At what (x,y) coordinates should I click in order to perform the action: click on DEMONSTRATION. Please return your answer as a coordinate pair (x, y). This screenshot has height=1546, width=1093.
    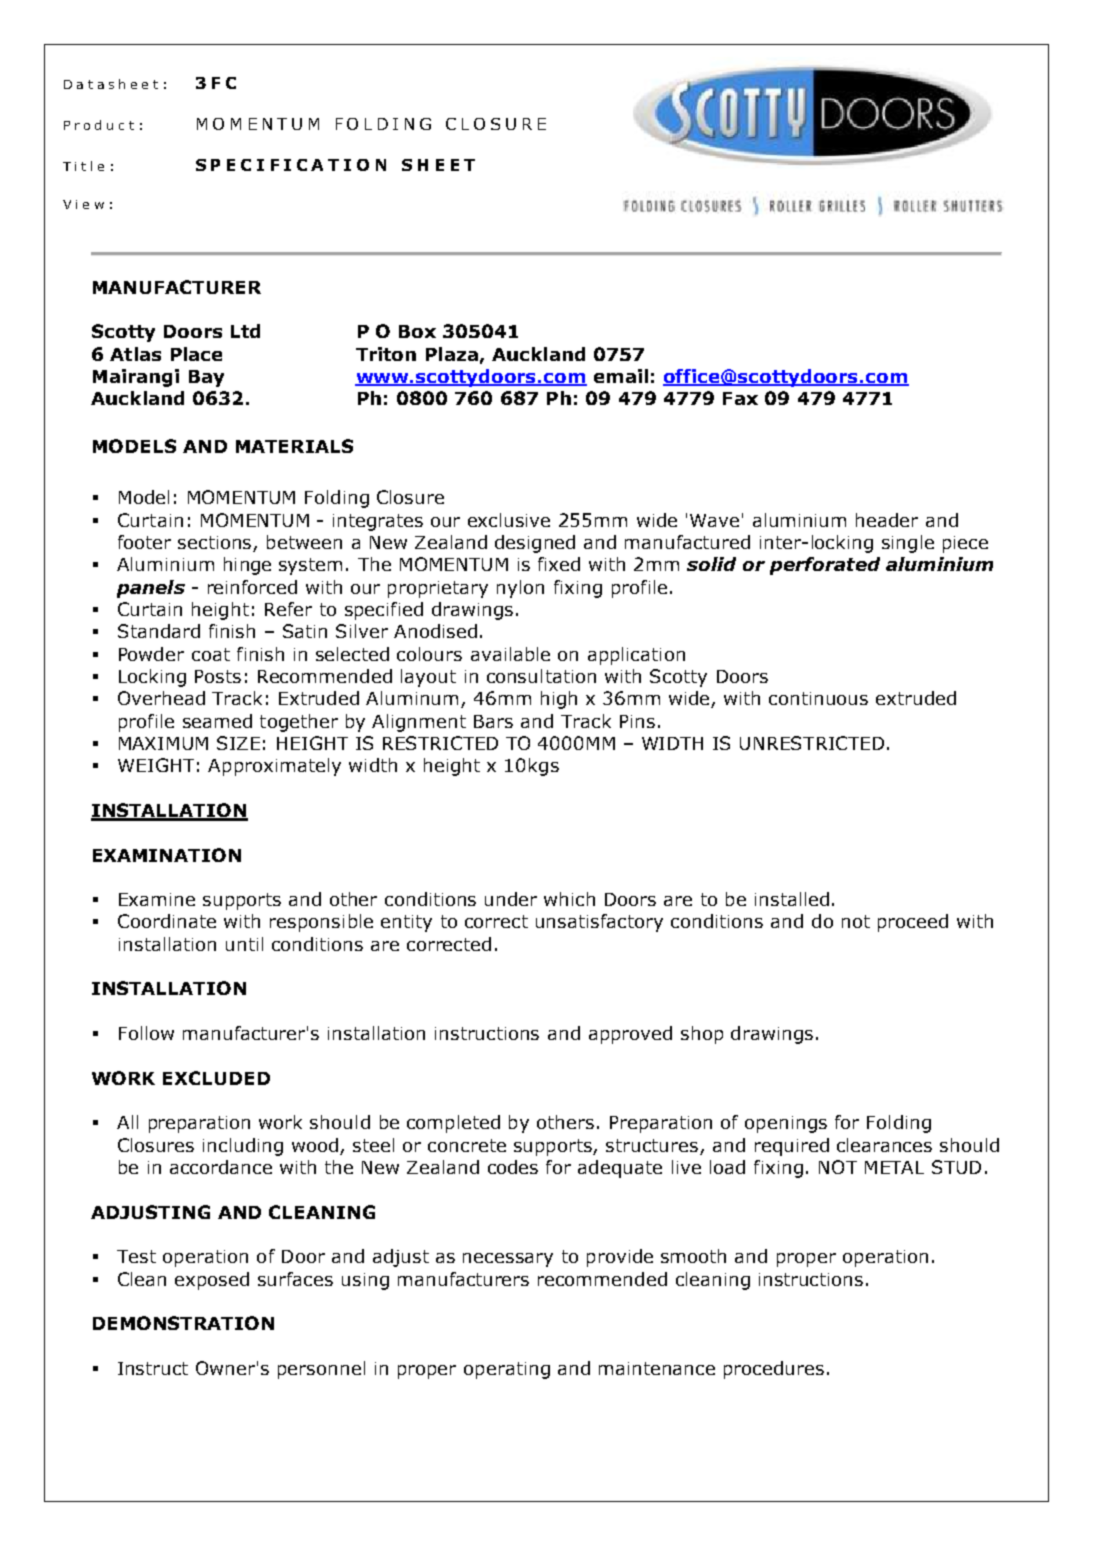
    Looking at the image, I should click on (183, 1323).
